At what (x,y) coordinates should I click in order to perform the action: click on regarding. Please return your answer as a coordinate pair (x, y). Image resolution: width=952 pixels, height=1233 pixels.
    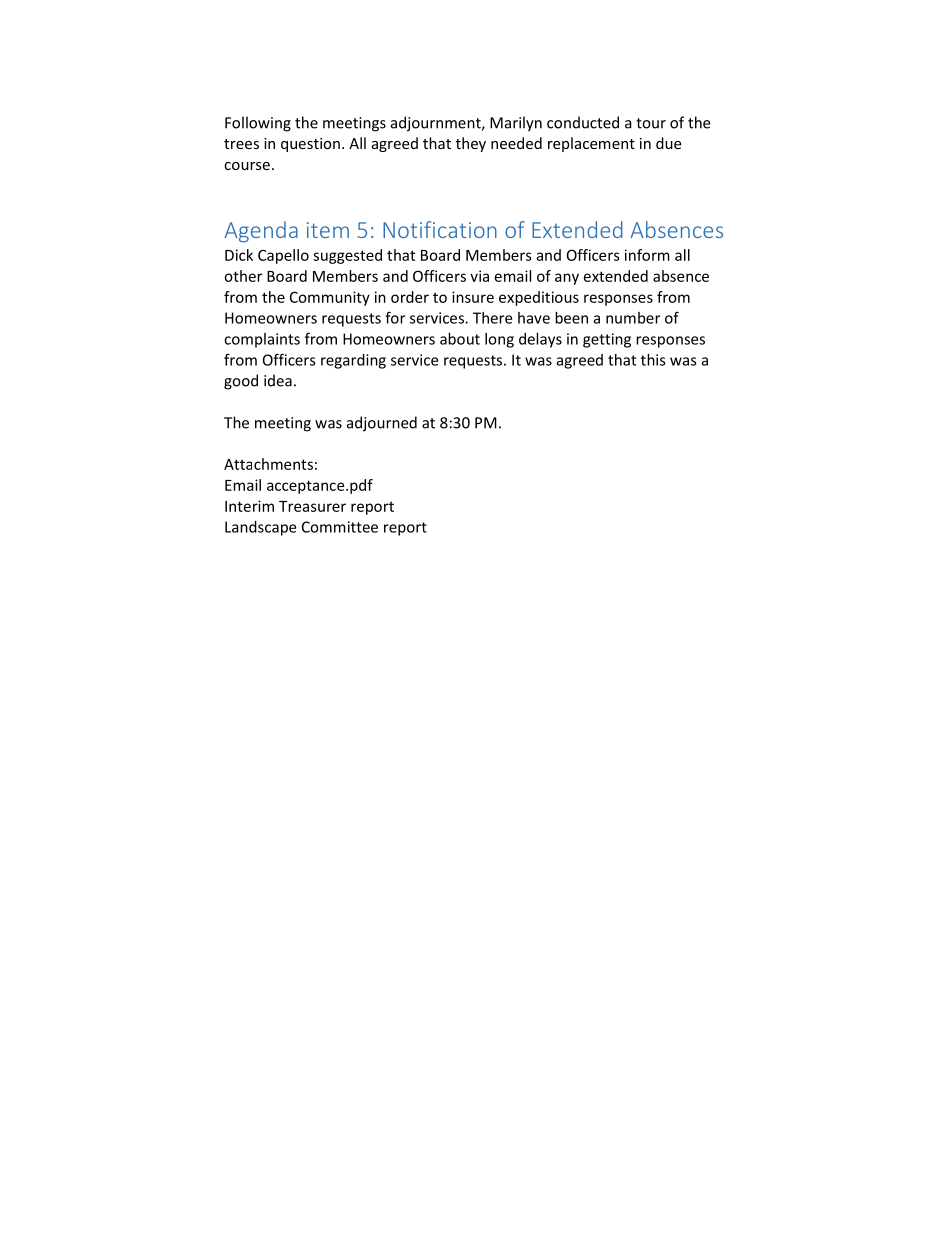
    Looking at the image, I should click on (353, 361).
